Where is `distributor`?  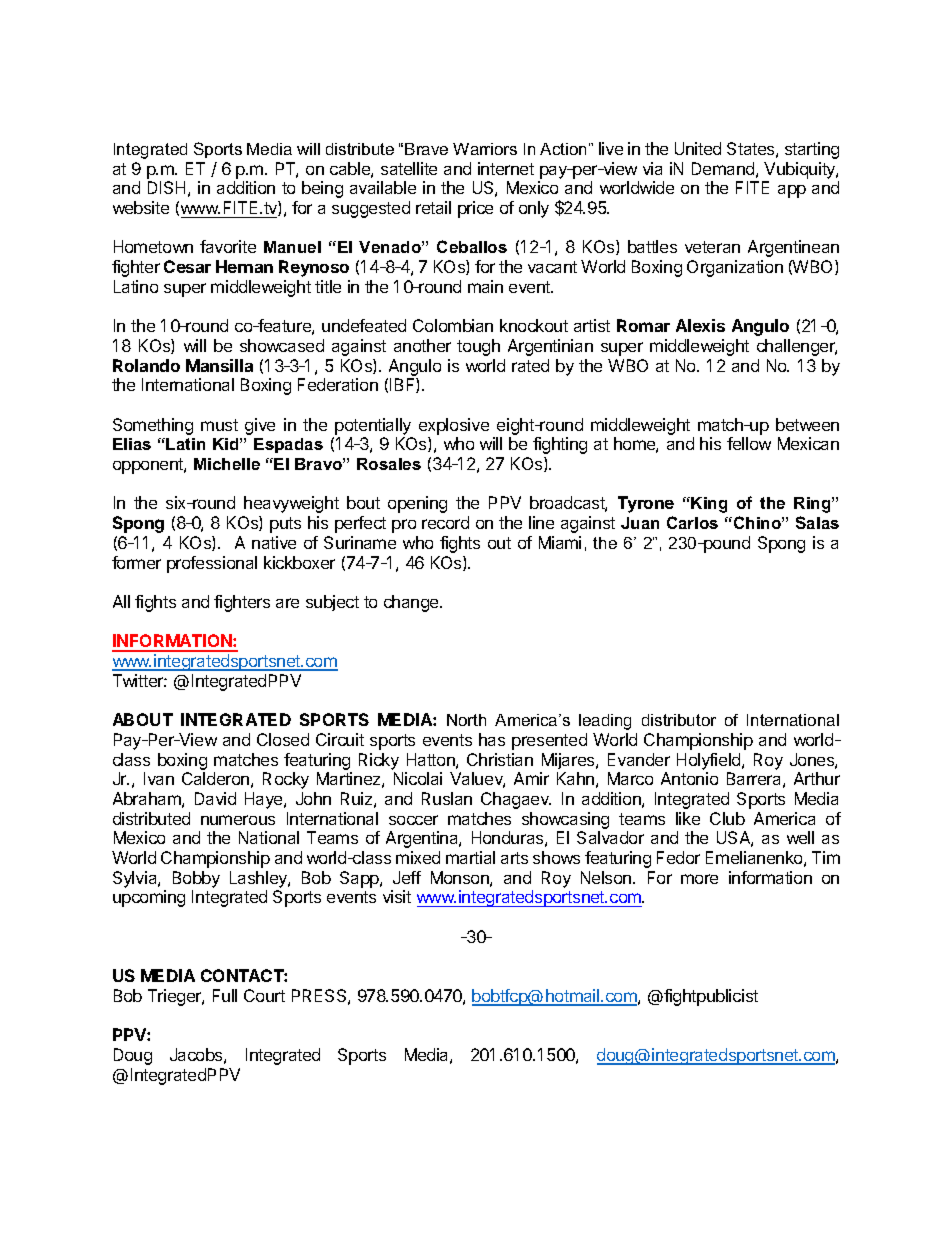 distributor is located at coordinates (679, 720).
